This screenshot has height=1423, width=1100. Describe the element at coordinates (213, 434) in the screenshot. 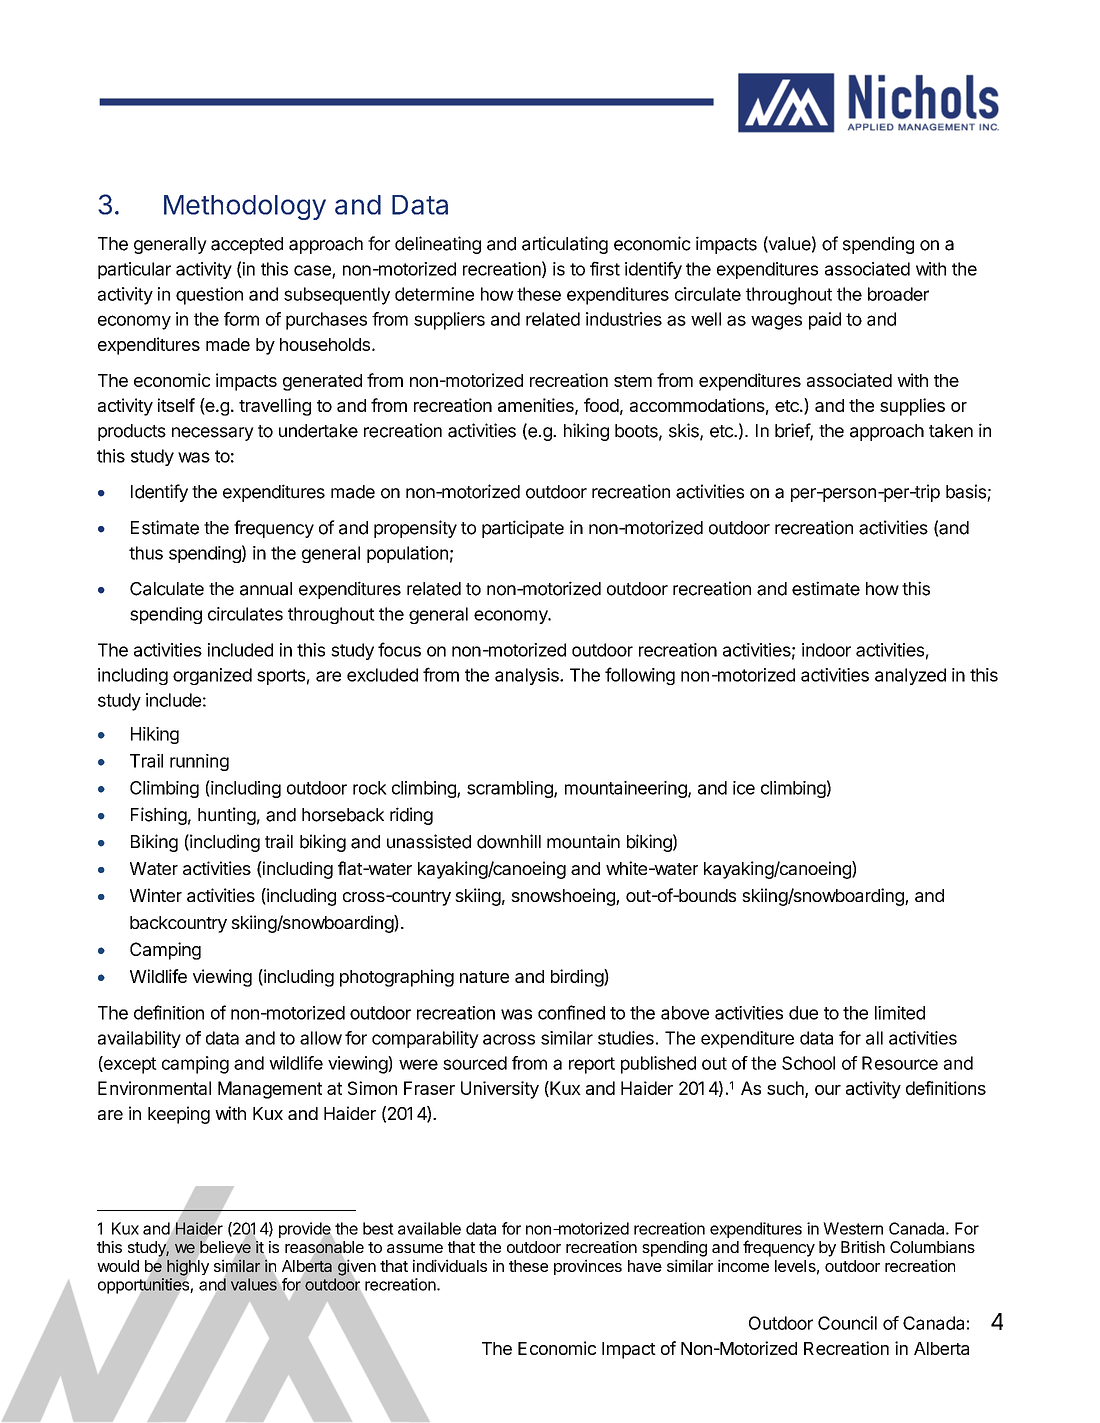

I see `necessary` at that location.
